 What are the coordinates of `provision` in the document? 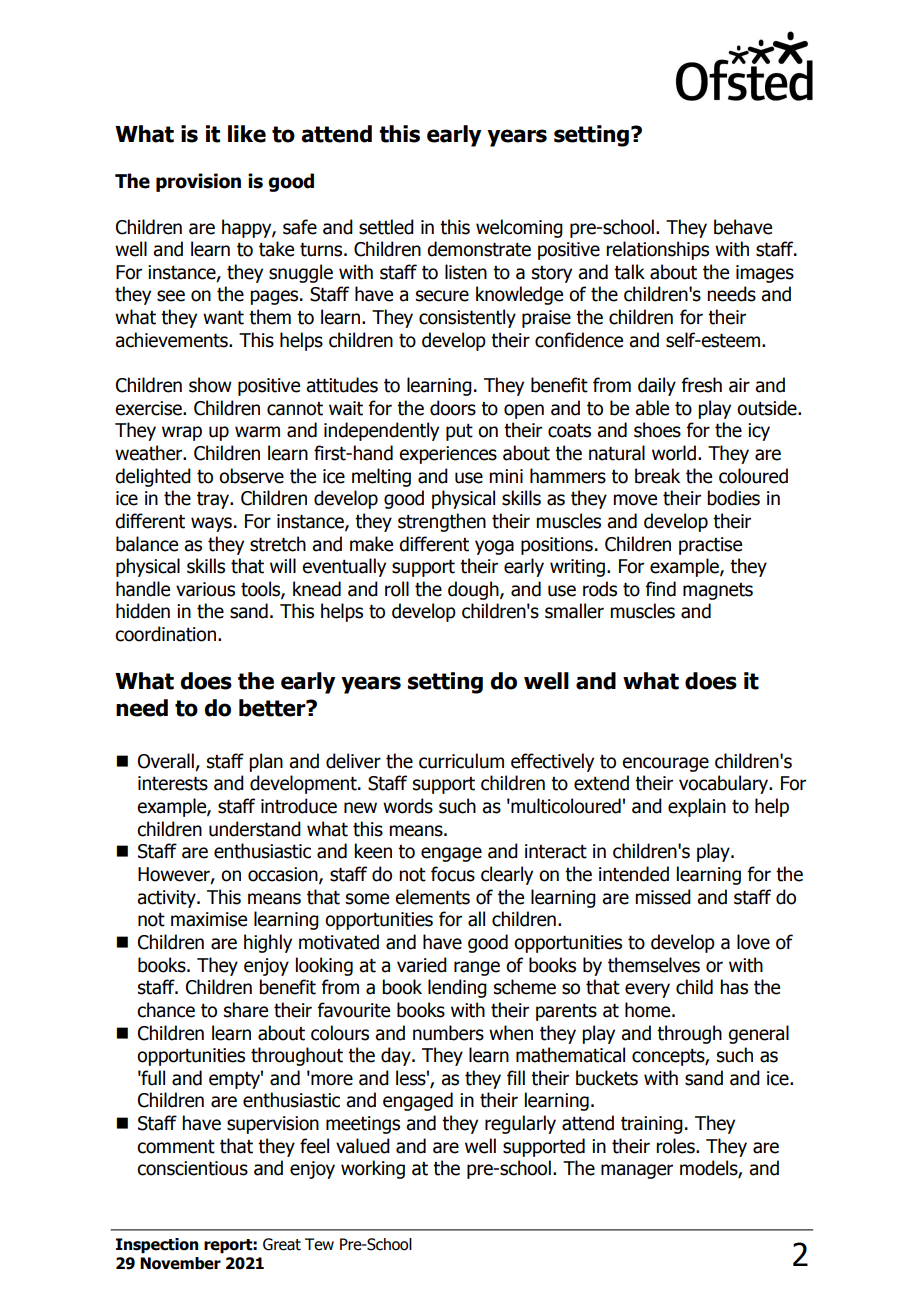 It's located at (198, 182).
